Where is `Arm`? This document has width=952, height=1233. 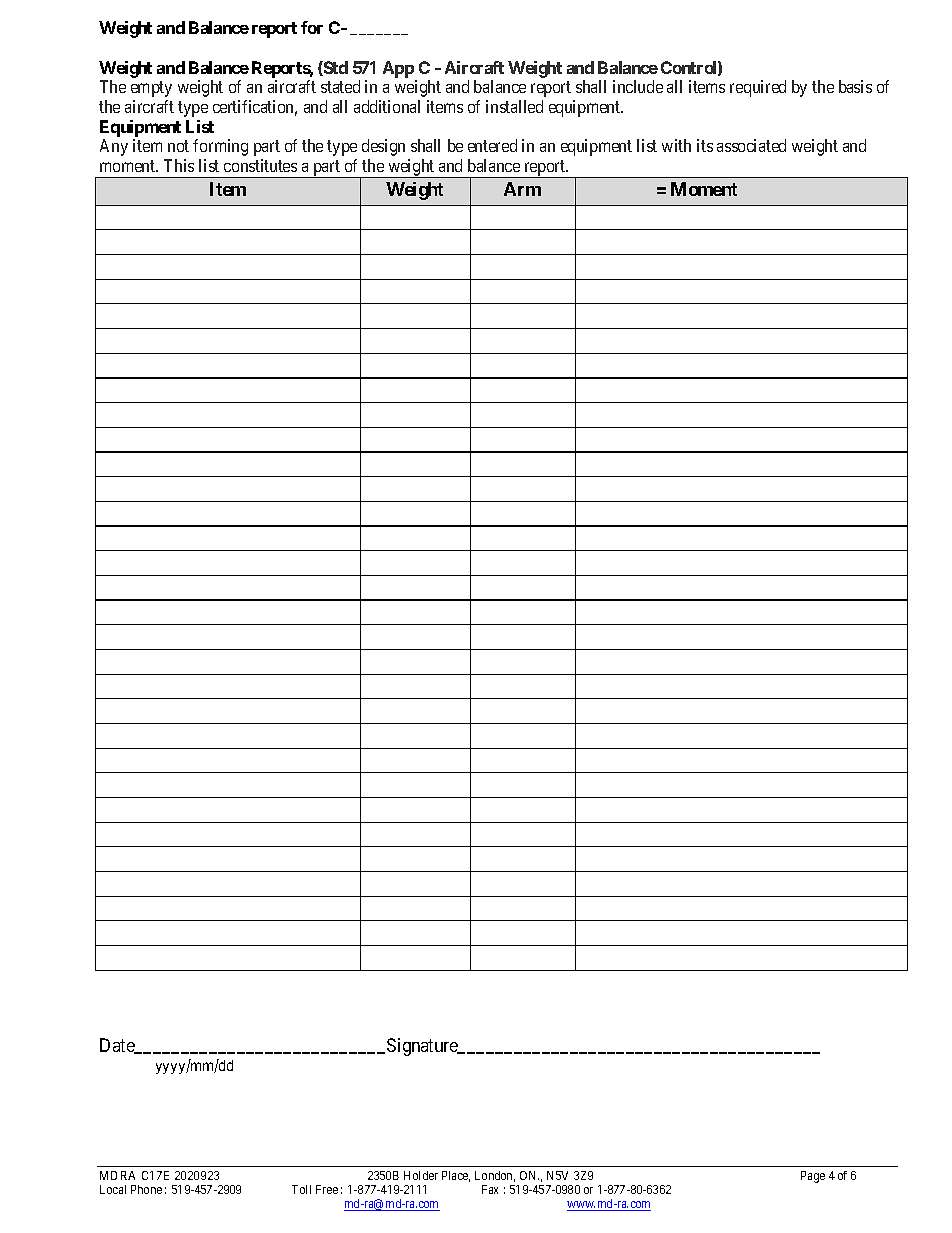
Arm is located at coordinates (522, 189).
